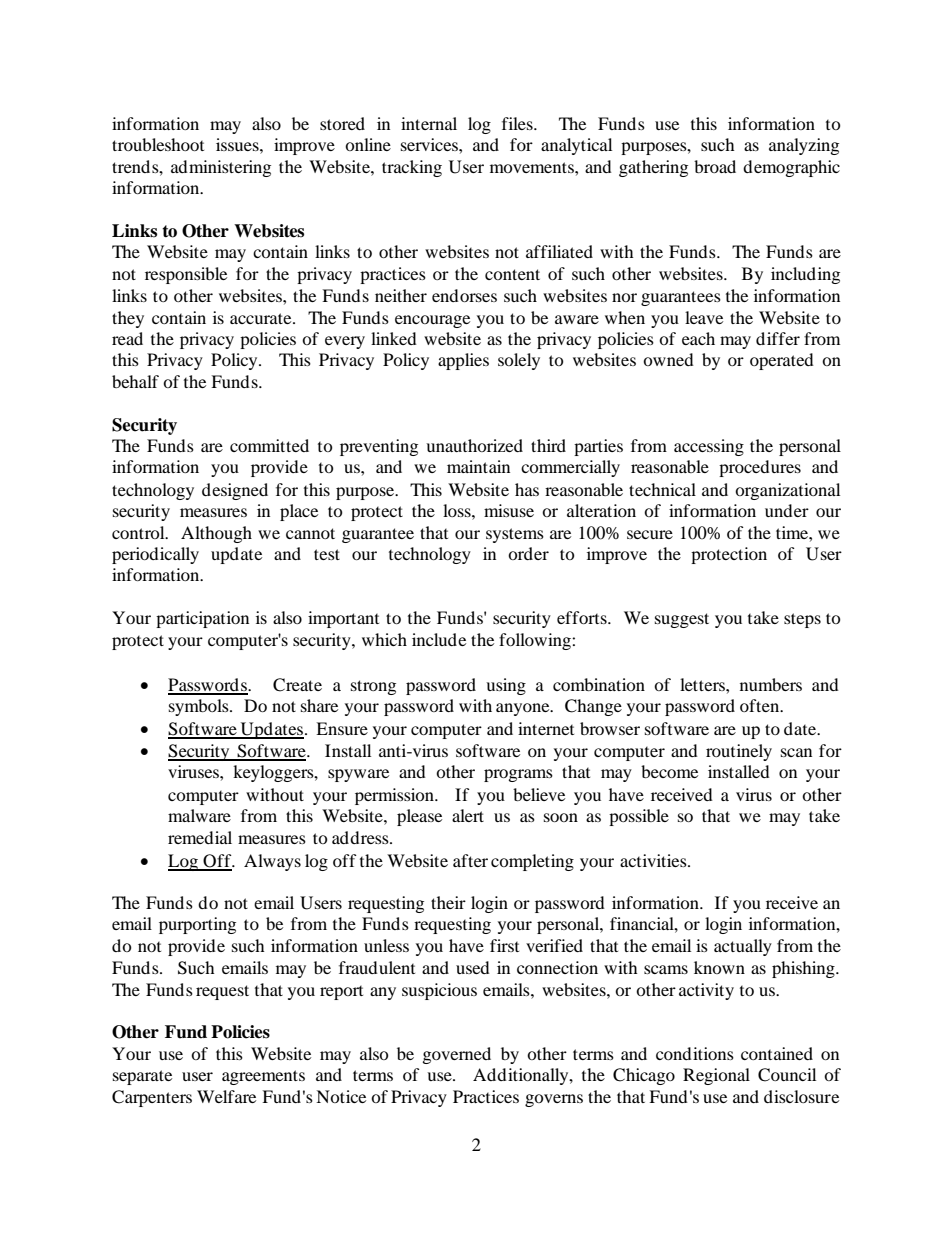  I want to click on routinely, so click(739, 752).
